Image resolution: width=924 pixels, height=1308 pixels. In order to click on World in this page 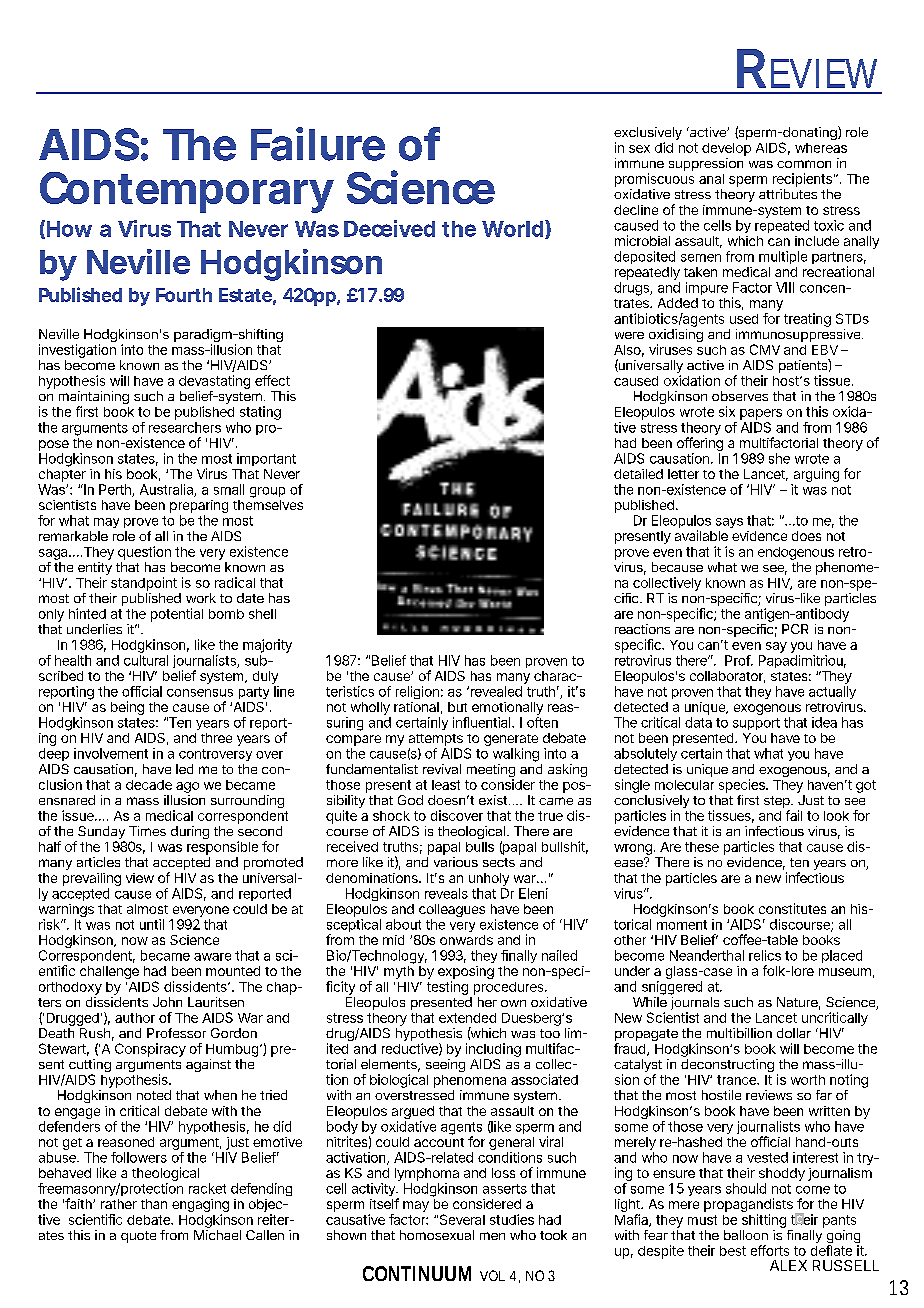, I will do `click(512, 229)`.
